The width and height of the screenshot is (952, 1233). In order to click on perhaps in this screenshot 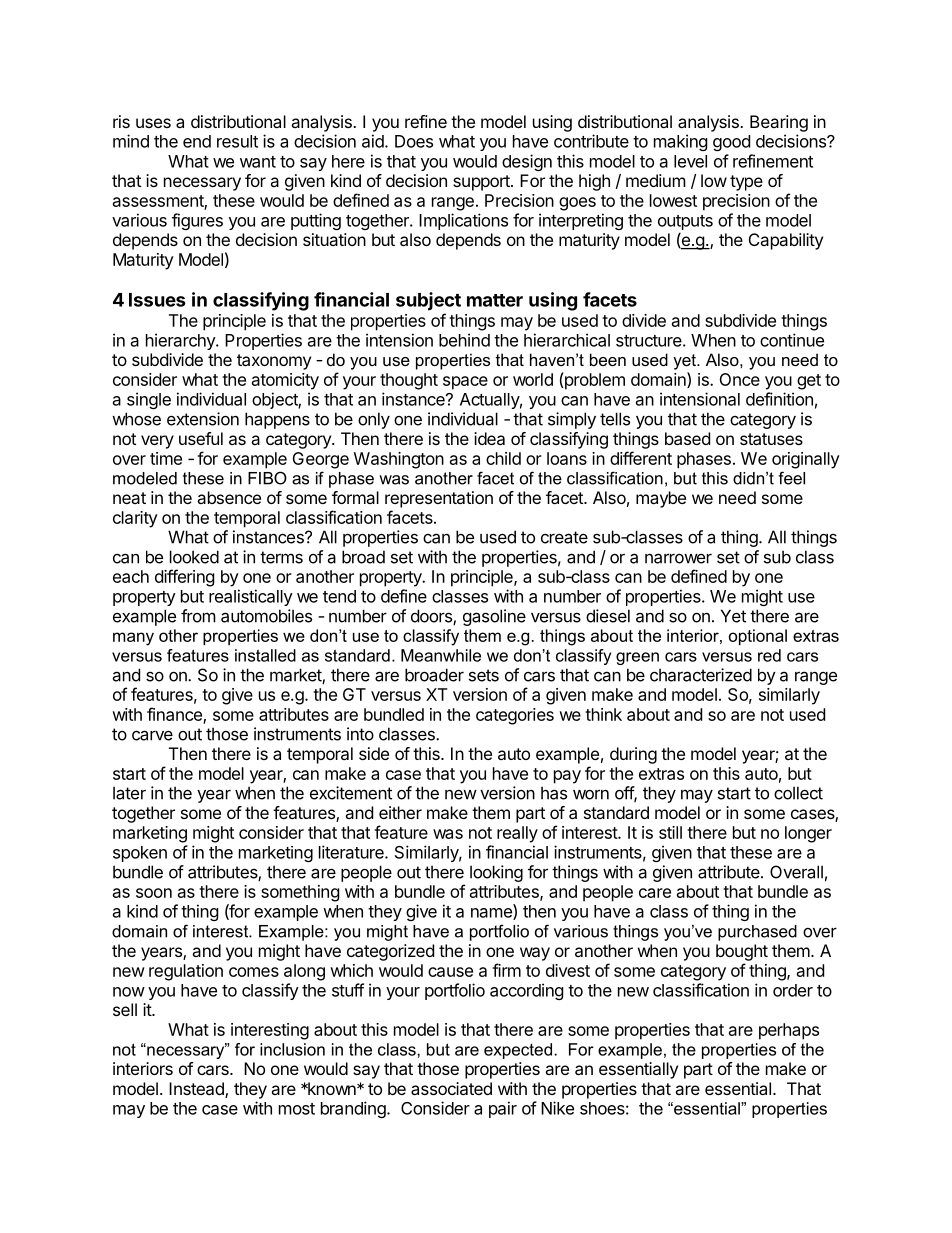, I will do `click(789, 1031)`.
